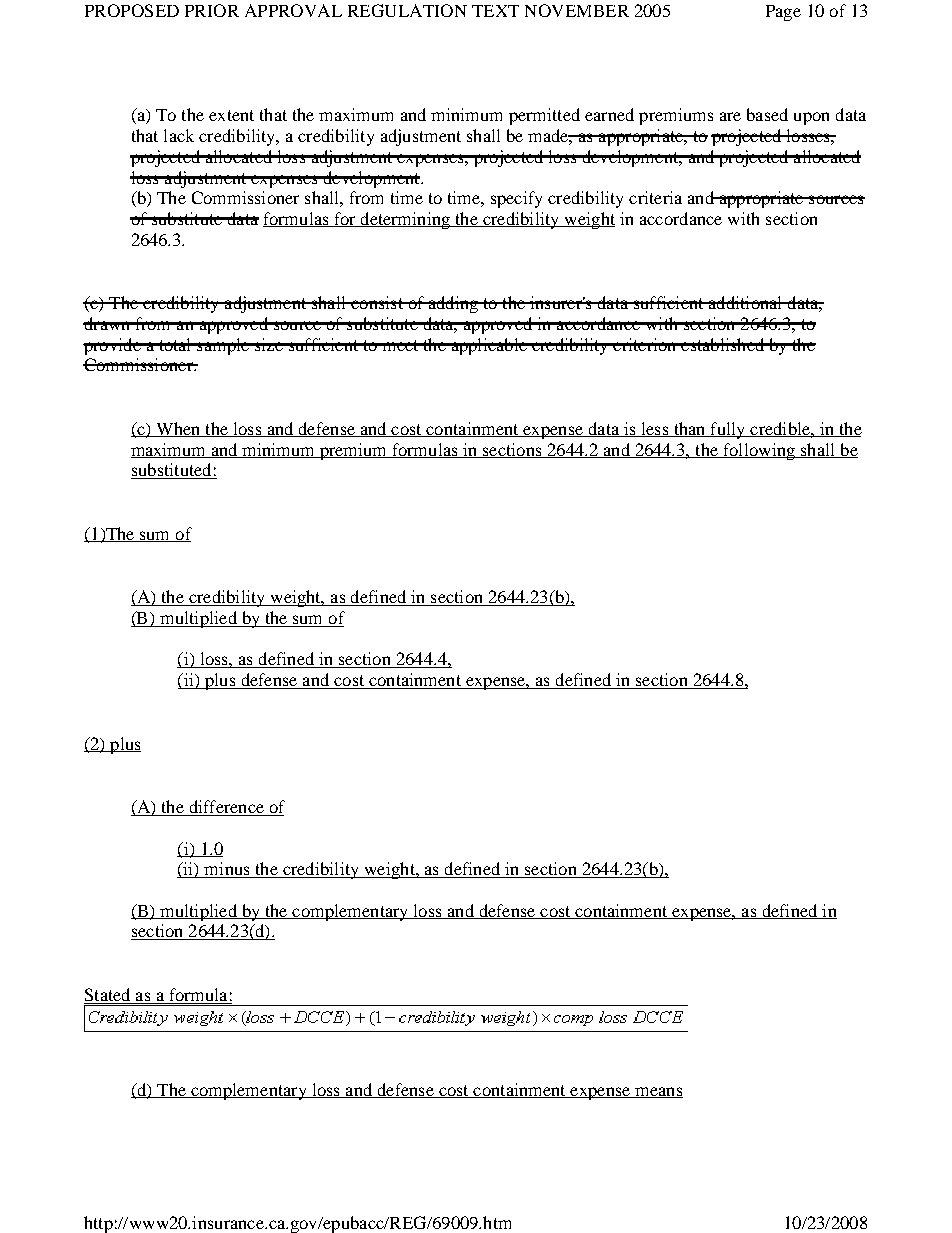  What do you see at coordinates (495, 11) in the page?
I see `TEXT` at bounding box center [495, 11].
